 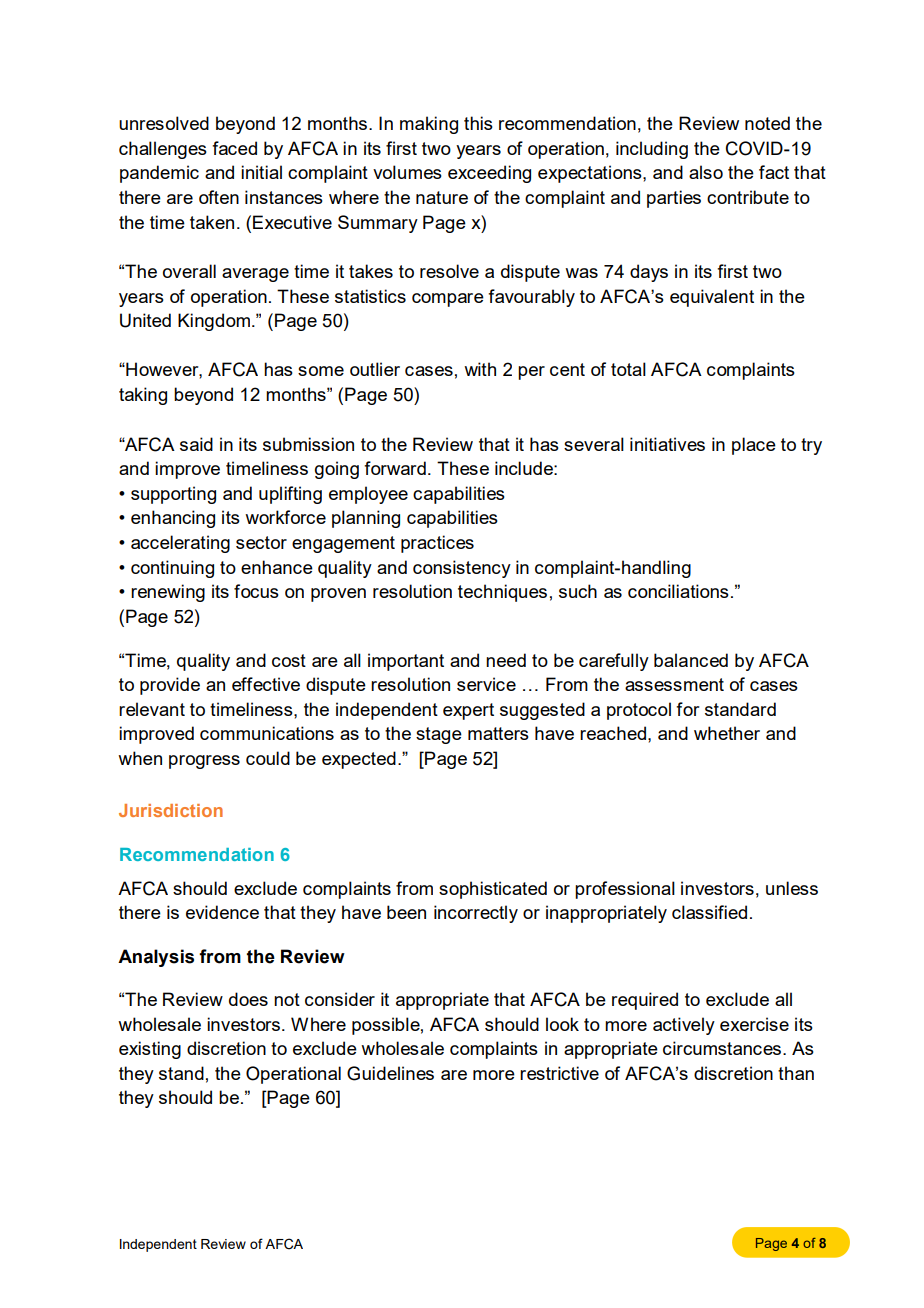 I want to click on said, so click(x=196, y=444).
